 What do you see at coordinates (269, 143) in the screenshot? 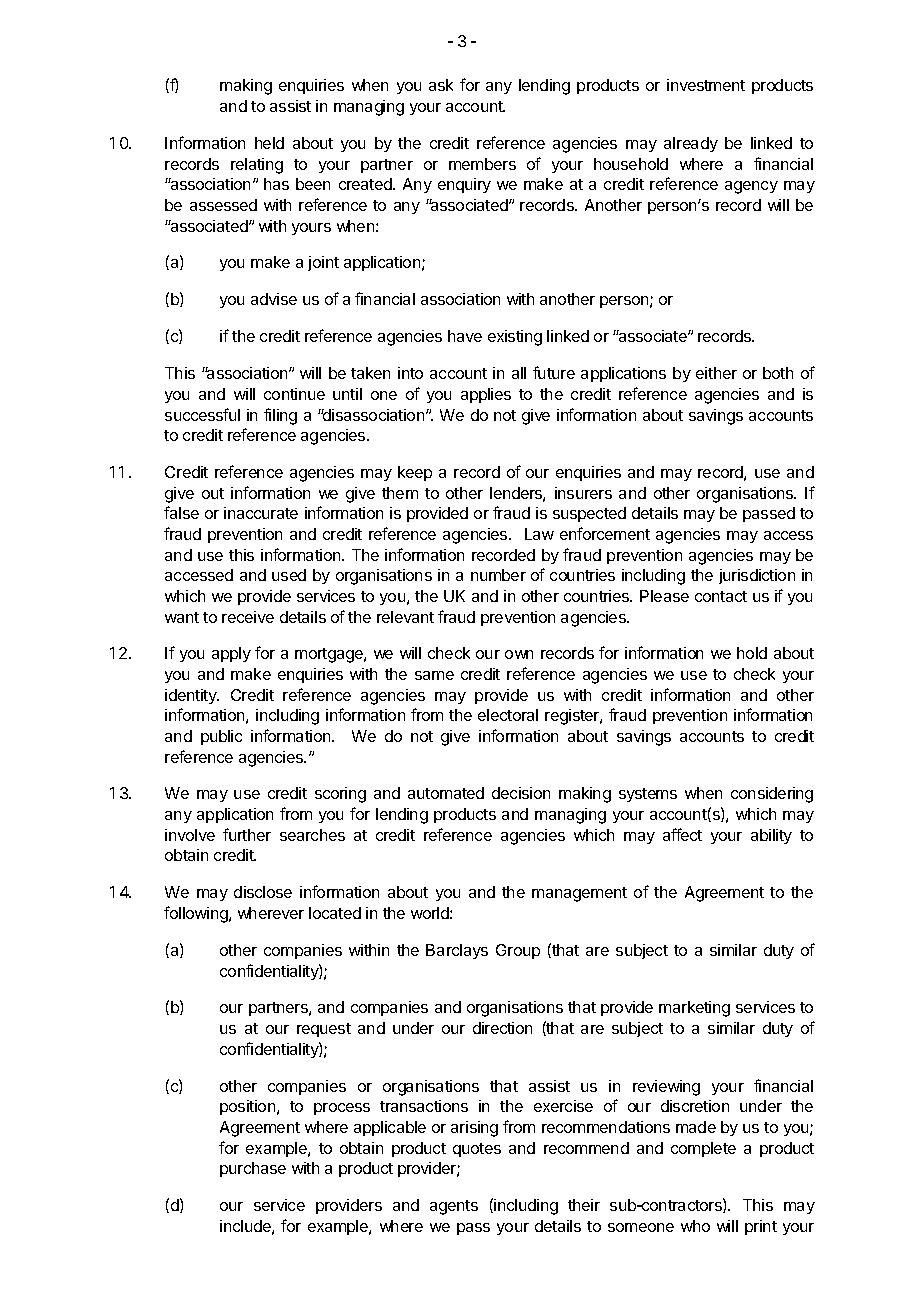
I see `held` at bounding box center [269, 143].
